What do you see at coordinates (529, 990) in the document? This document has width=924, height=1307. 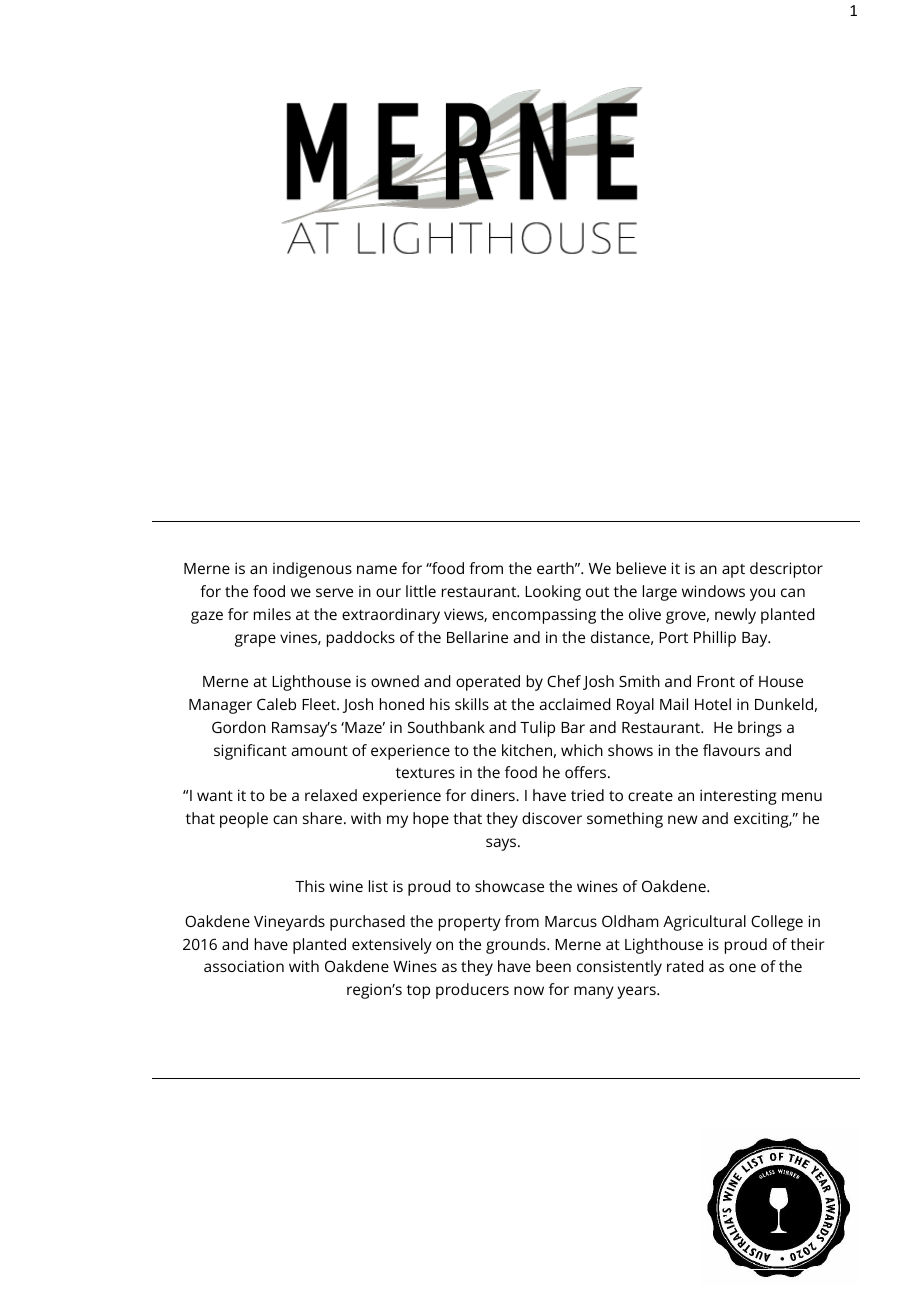 I see `now` at bounding box center [529, 990].
